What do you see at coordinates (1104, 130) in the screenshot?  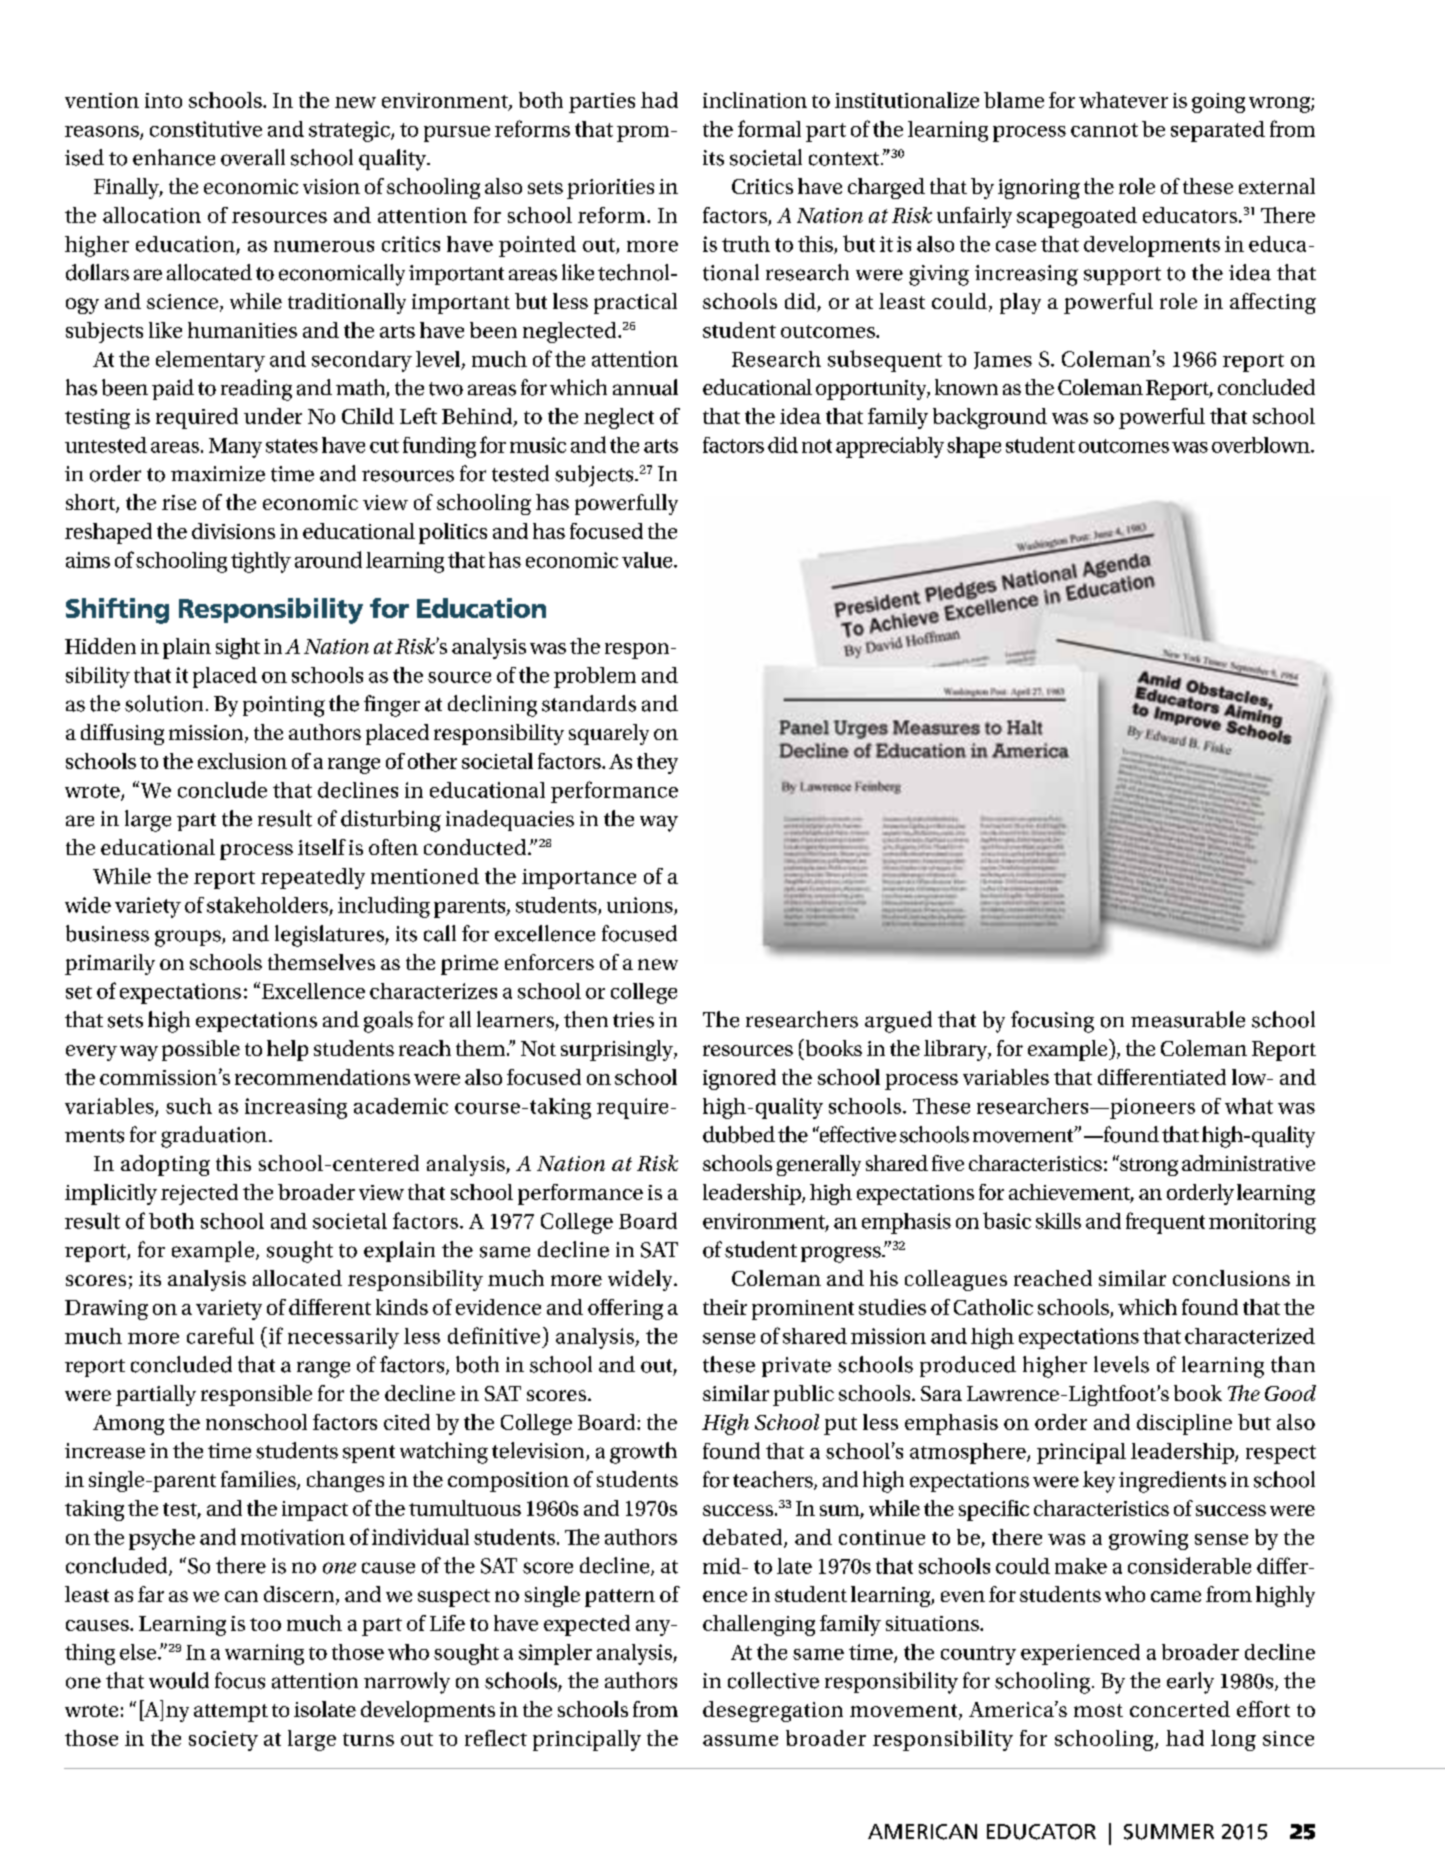 I see `cannot` at bounding box center [1104, 130].
